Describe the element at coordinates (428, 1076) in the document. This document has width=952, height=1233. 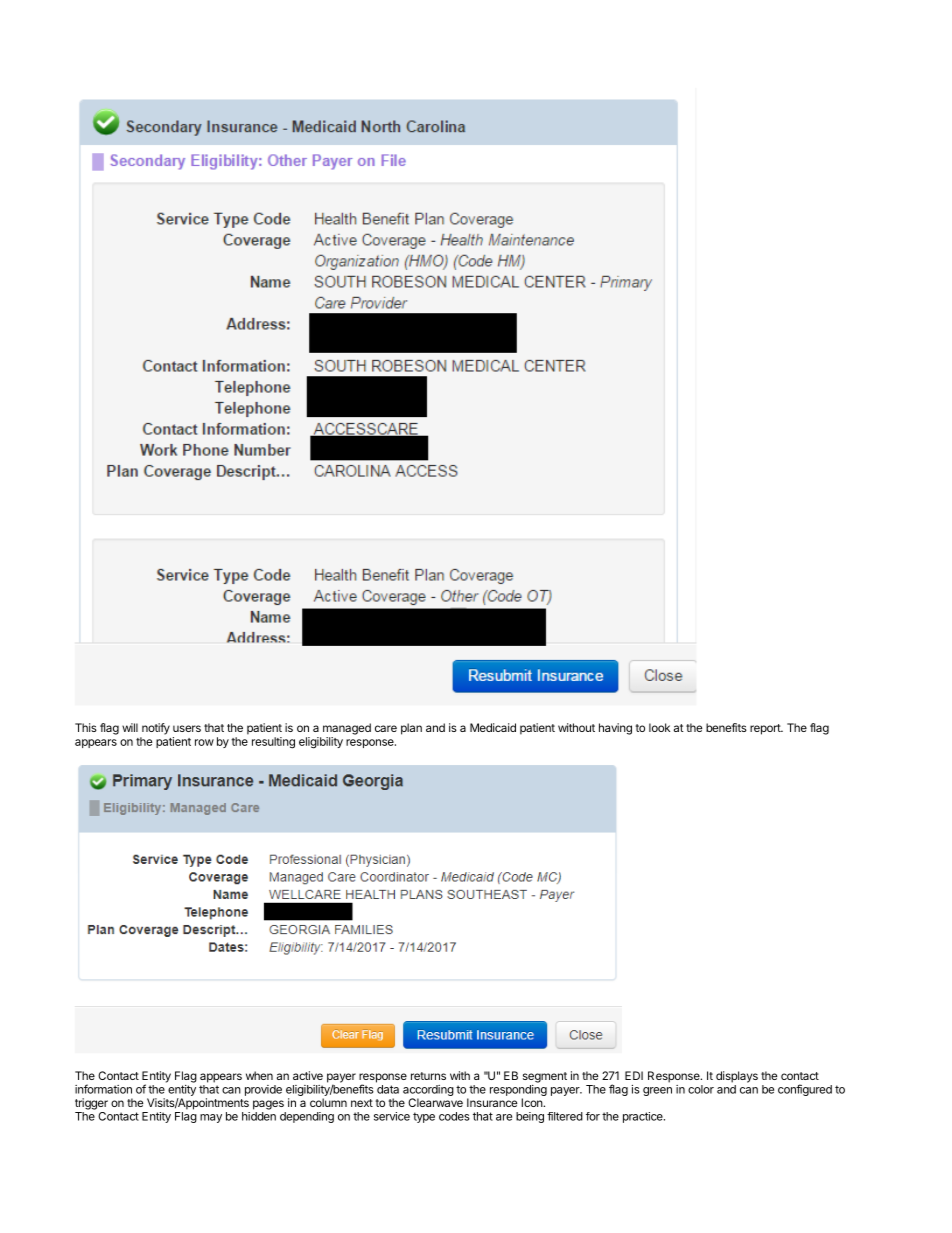
I see `returns` at that location.
